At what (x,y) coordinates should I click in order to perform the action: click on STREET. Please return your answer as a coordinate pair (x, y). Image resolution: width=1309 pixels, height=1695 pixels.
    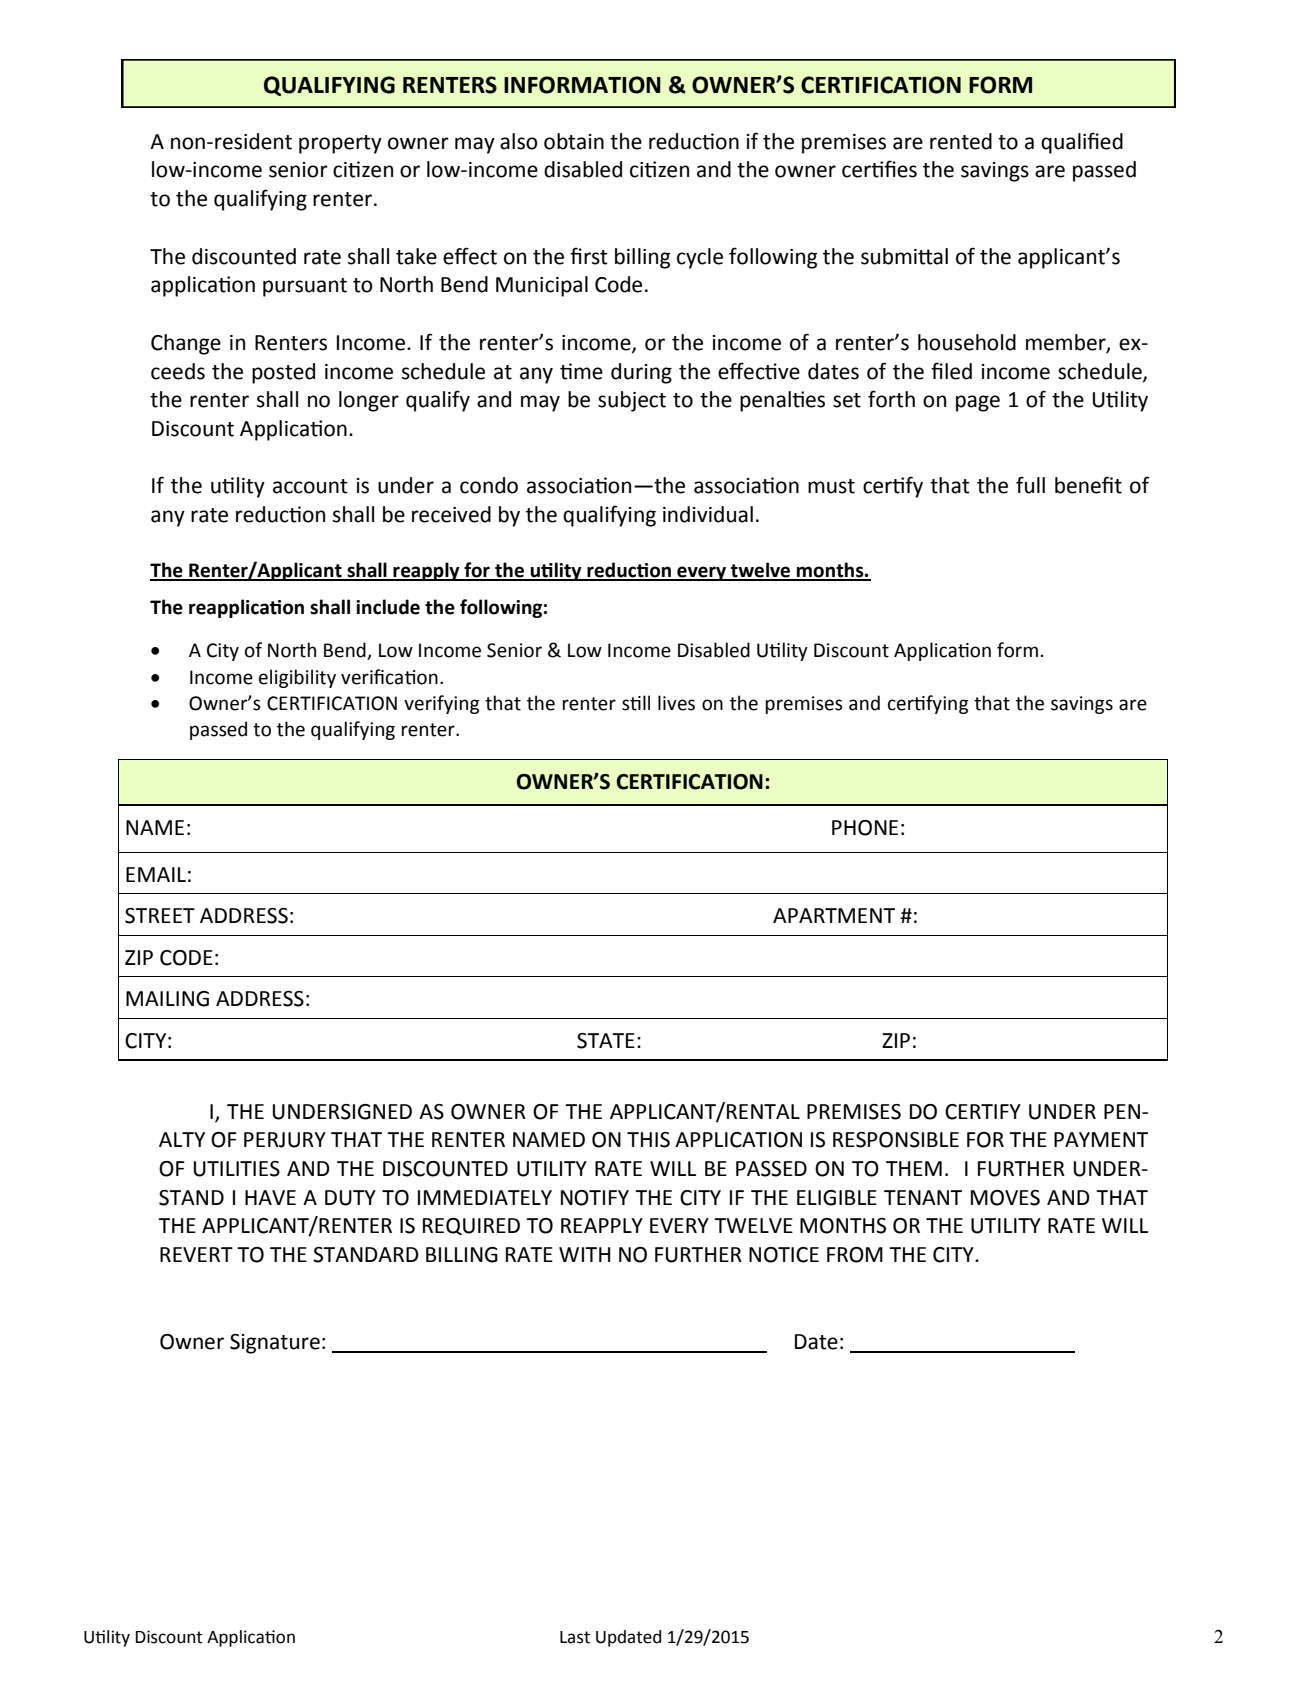
    Looking at the image, I should click on (160, 916).
